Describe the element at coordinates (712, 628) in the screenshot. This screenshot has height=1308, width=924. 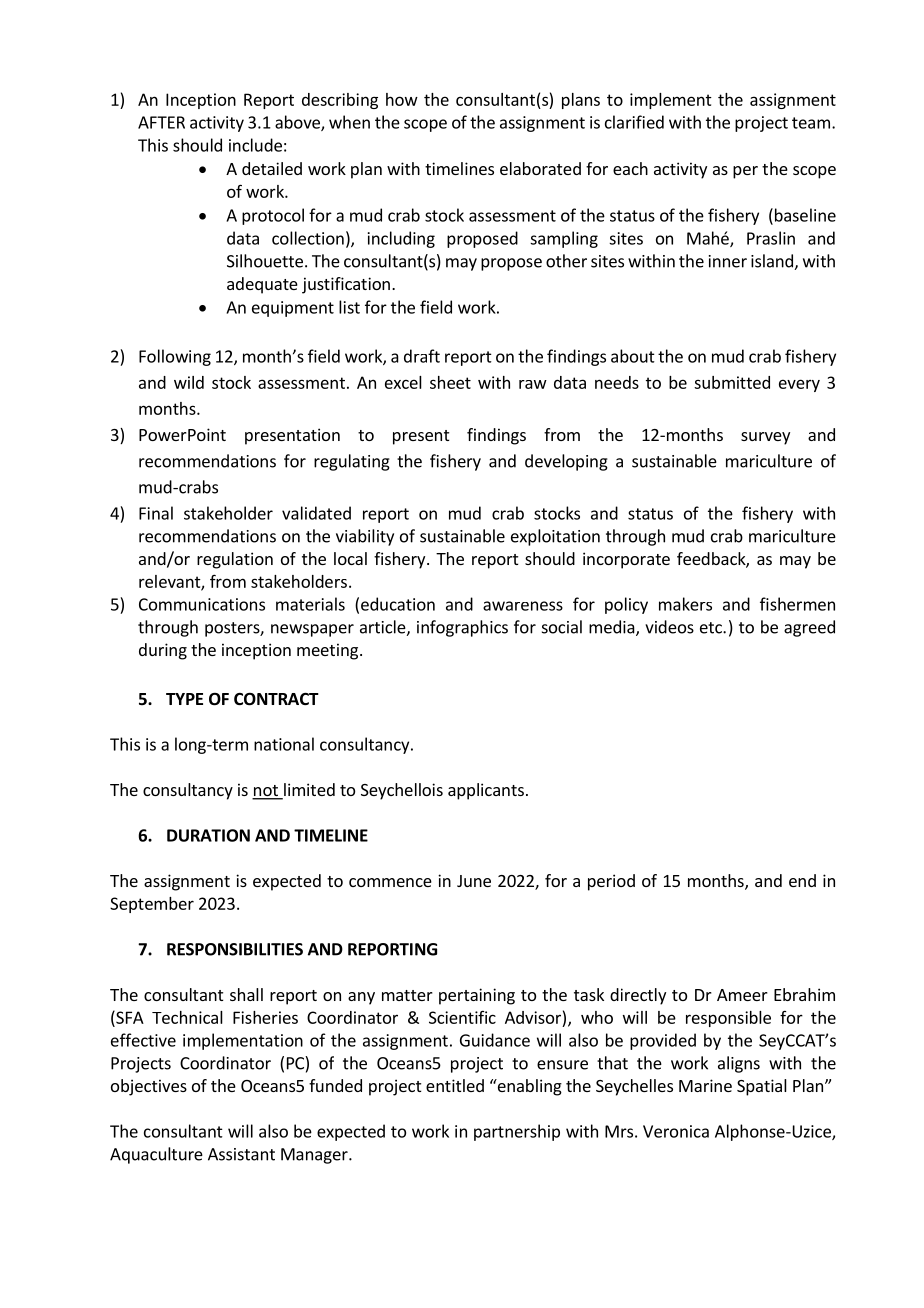
I see `etc` at that location.
